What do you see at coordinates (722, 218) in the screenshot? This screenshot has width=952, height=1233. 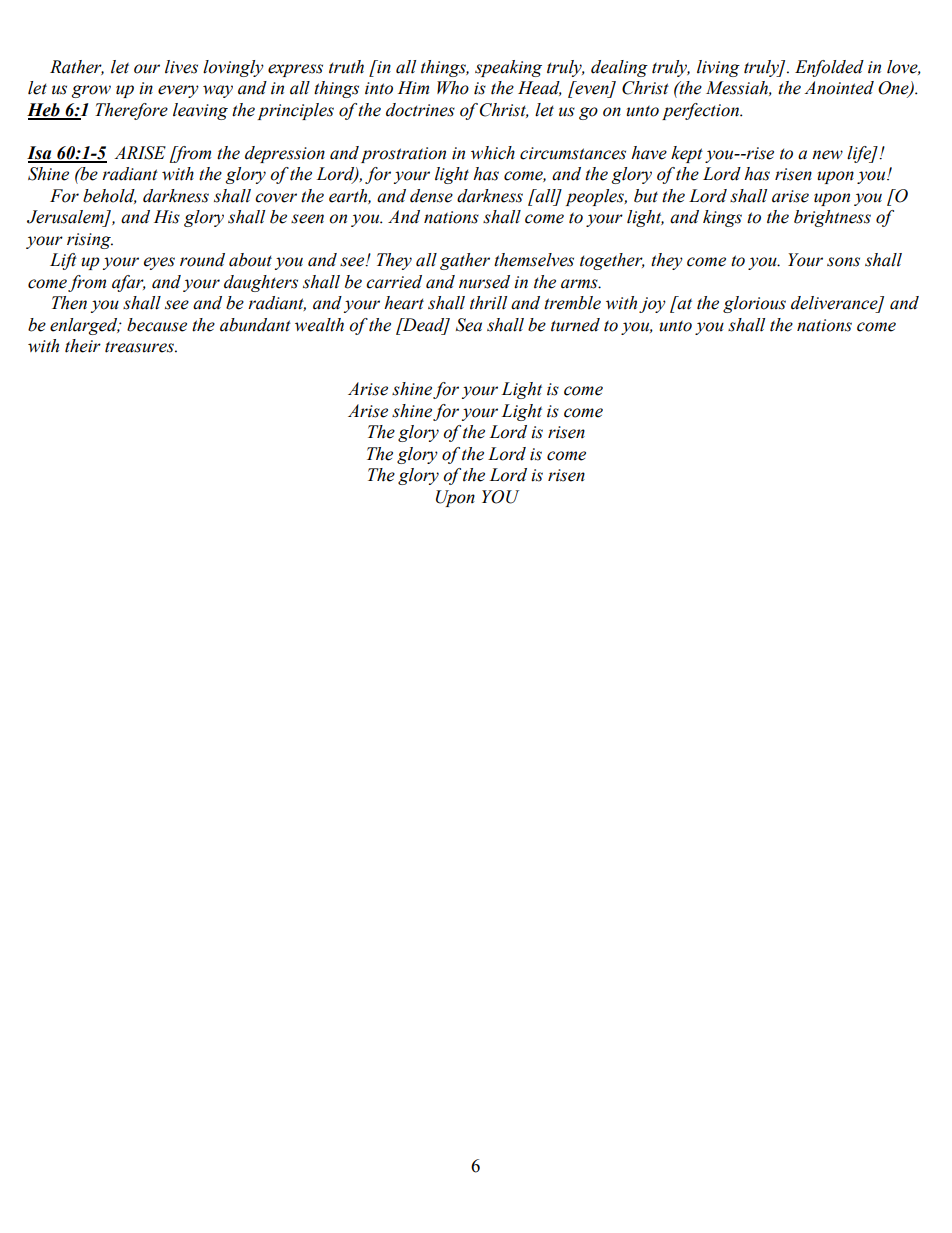 I see `kings` at bounding box center [722, 218].
